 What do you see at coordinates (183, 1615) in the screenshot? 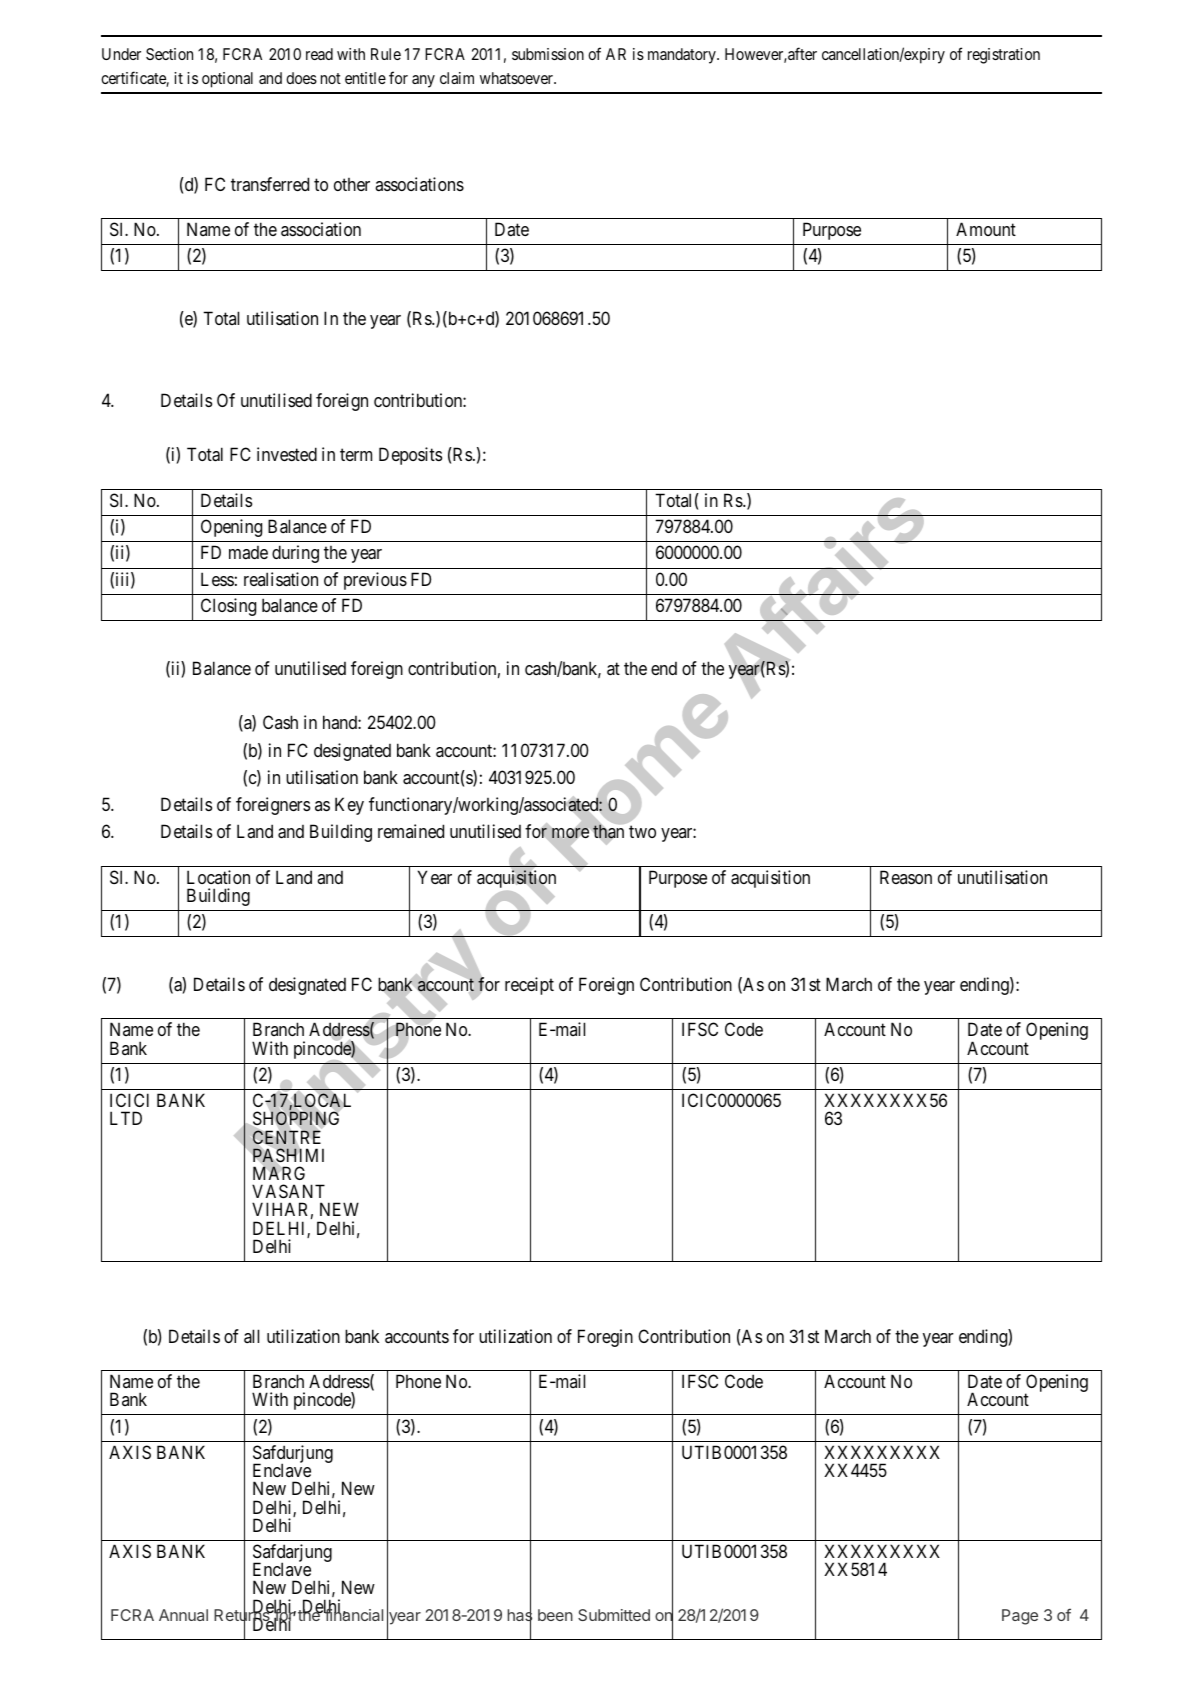
I see `Annual` at bounding box center [183, 1615].
